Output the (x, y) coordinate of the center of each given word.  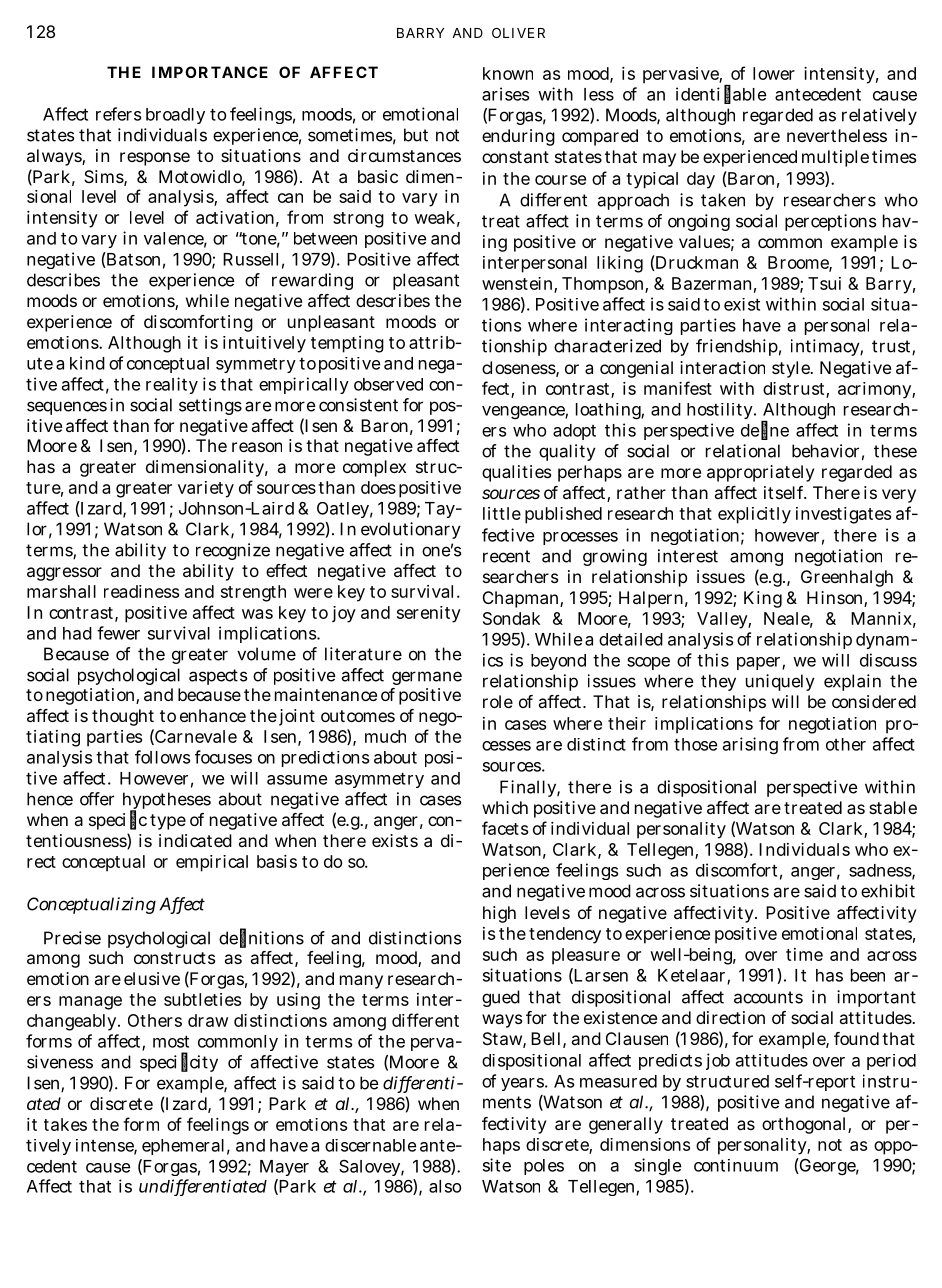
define (765, 430)
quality (567, 452)
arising (750, 746)
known (508, 73)
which (505, 807)
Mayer (284, 1168)
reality (172, 385)
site (497, 1165)
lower (774, 73)
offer (97, 799)
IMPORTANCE (210, 72)
